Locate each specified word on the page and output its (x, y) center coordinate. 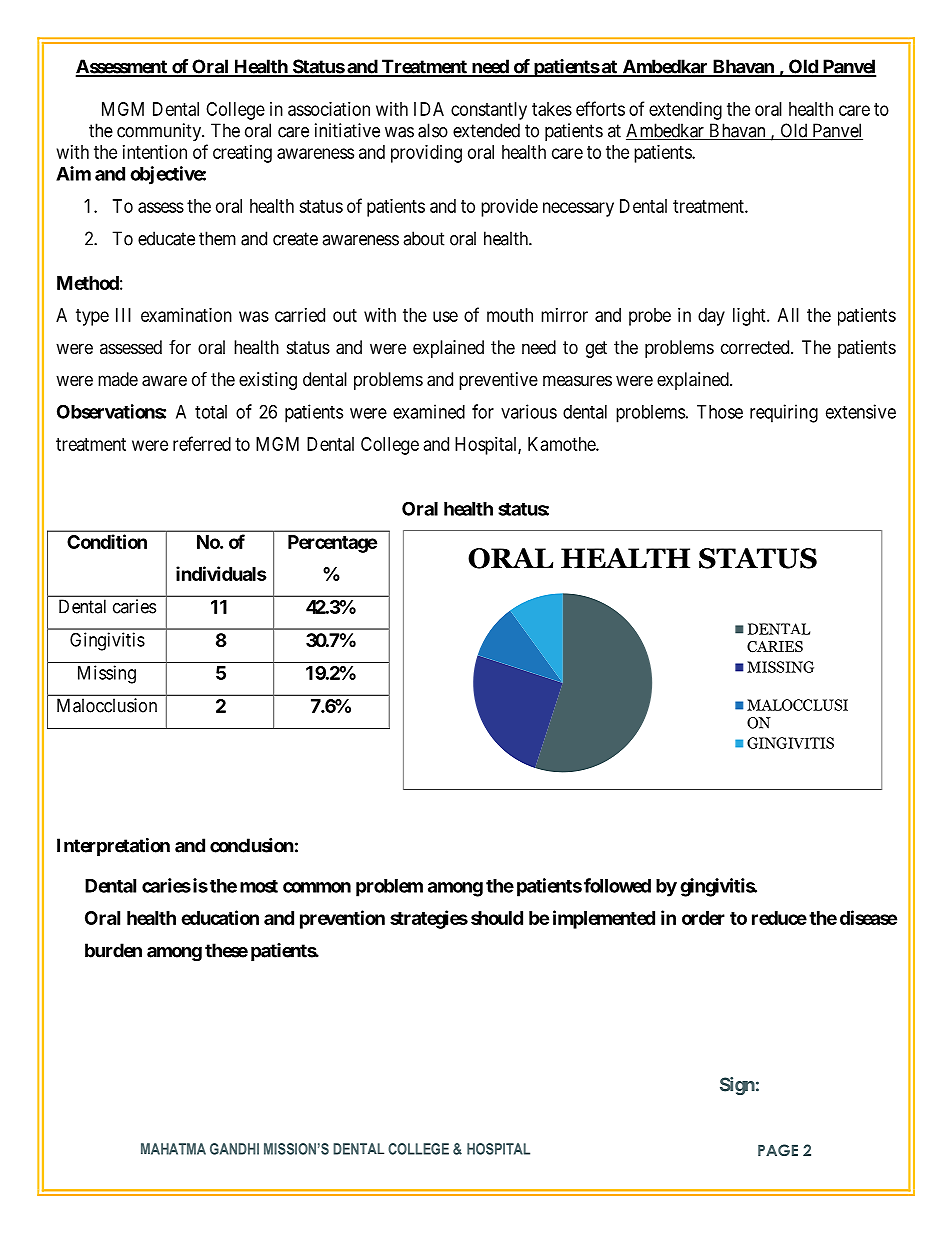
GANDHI (234, 1149)
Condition (107, 541)
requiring (784, 413)
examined (429, 411)
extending (685, 111)
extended (486, 130)
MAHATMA (173, 1149)
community (160, 132)
